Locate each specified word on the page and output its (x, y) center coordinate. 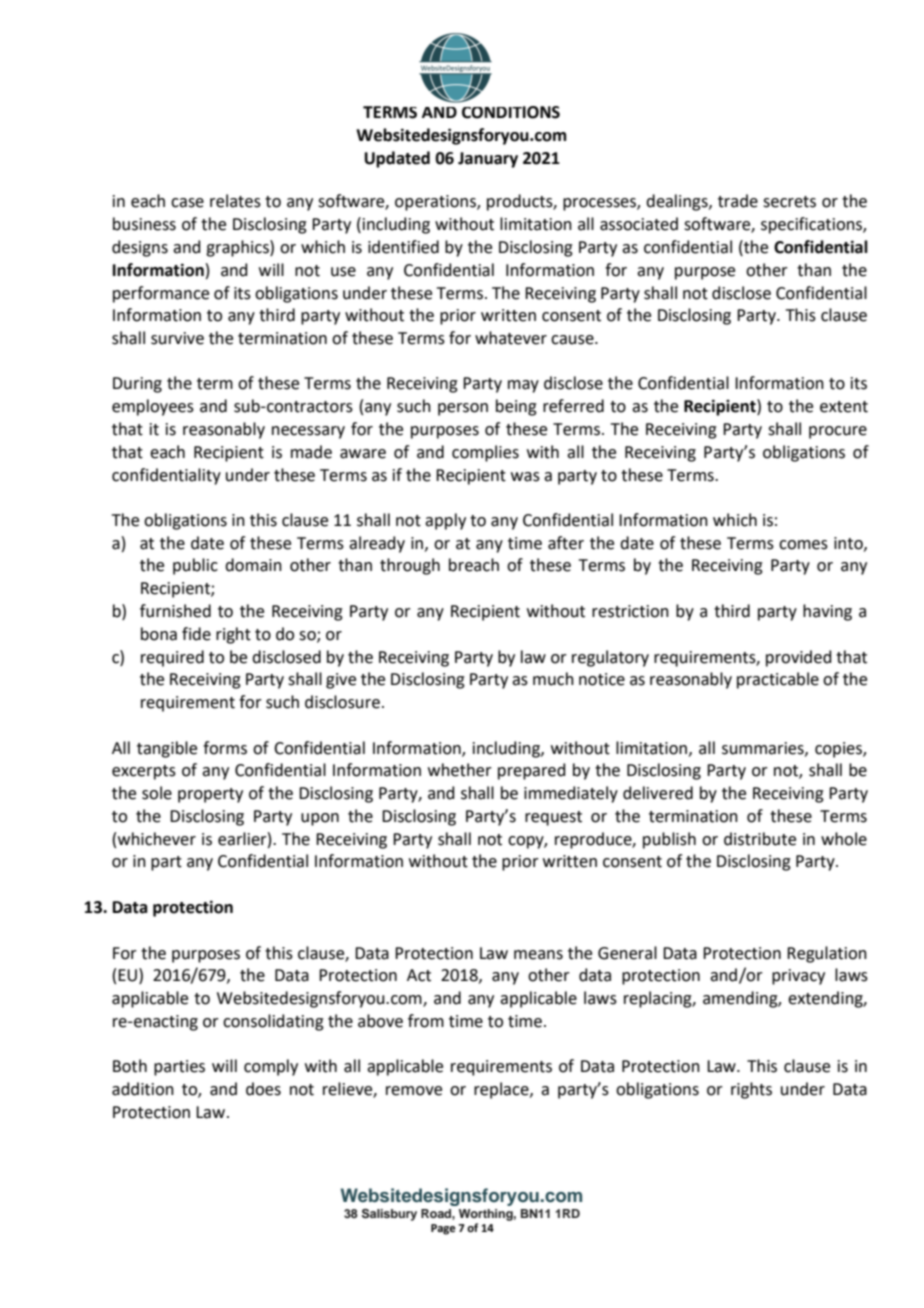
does (263, 1089)
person (463, 409)
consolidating (273, 1022)
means (538, 955)
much (553, 679)
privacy (798, 977)
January (488, 160)
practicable (778, 680)
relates (235, 201)
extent (844, 407)
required (172, 658)
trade (738, 201)
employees (153, 407)
